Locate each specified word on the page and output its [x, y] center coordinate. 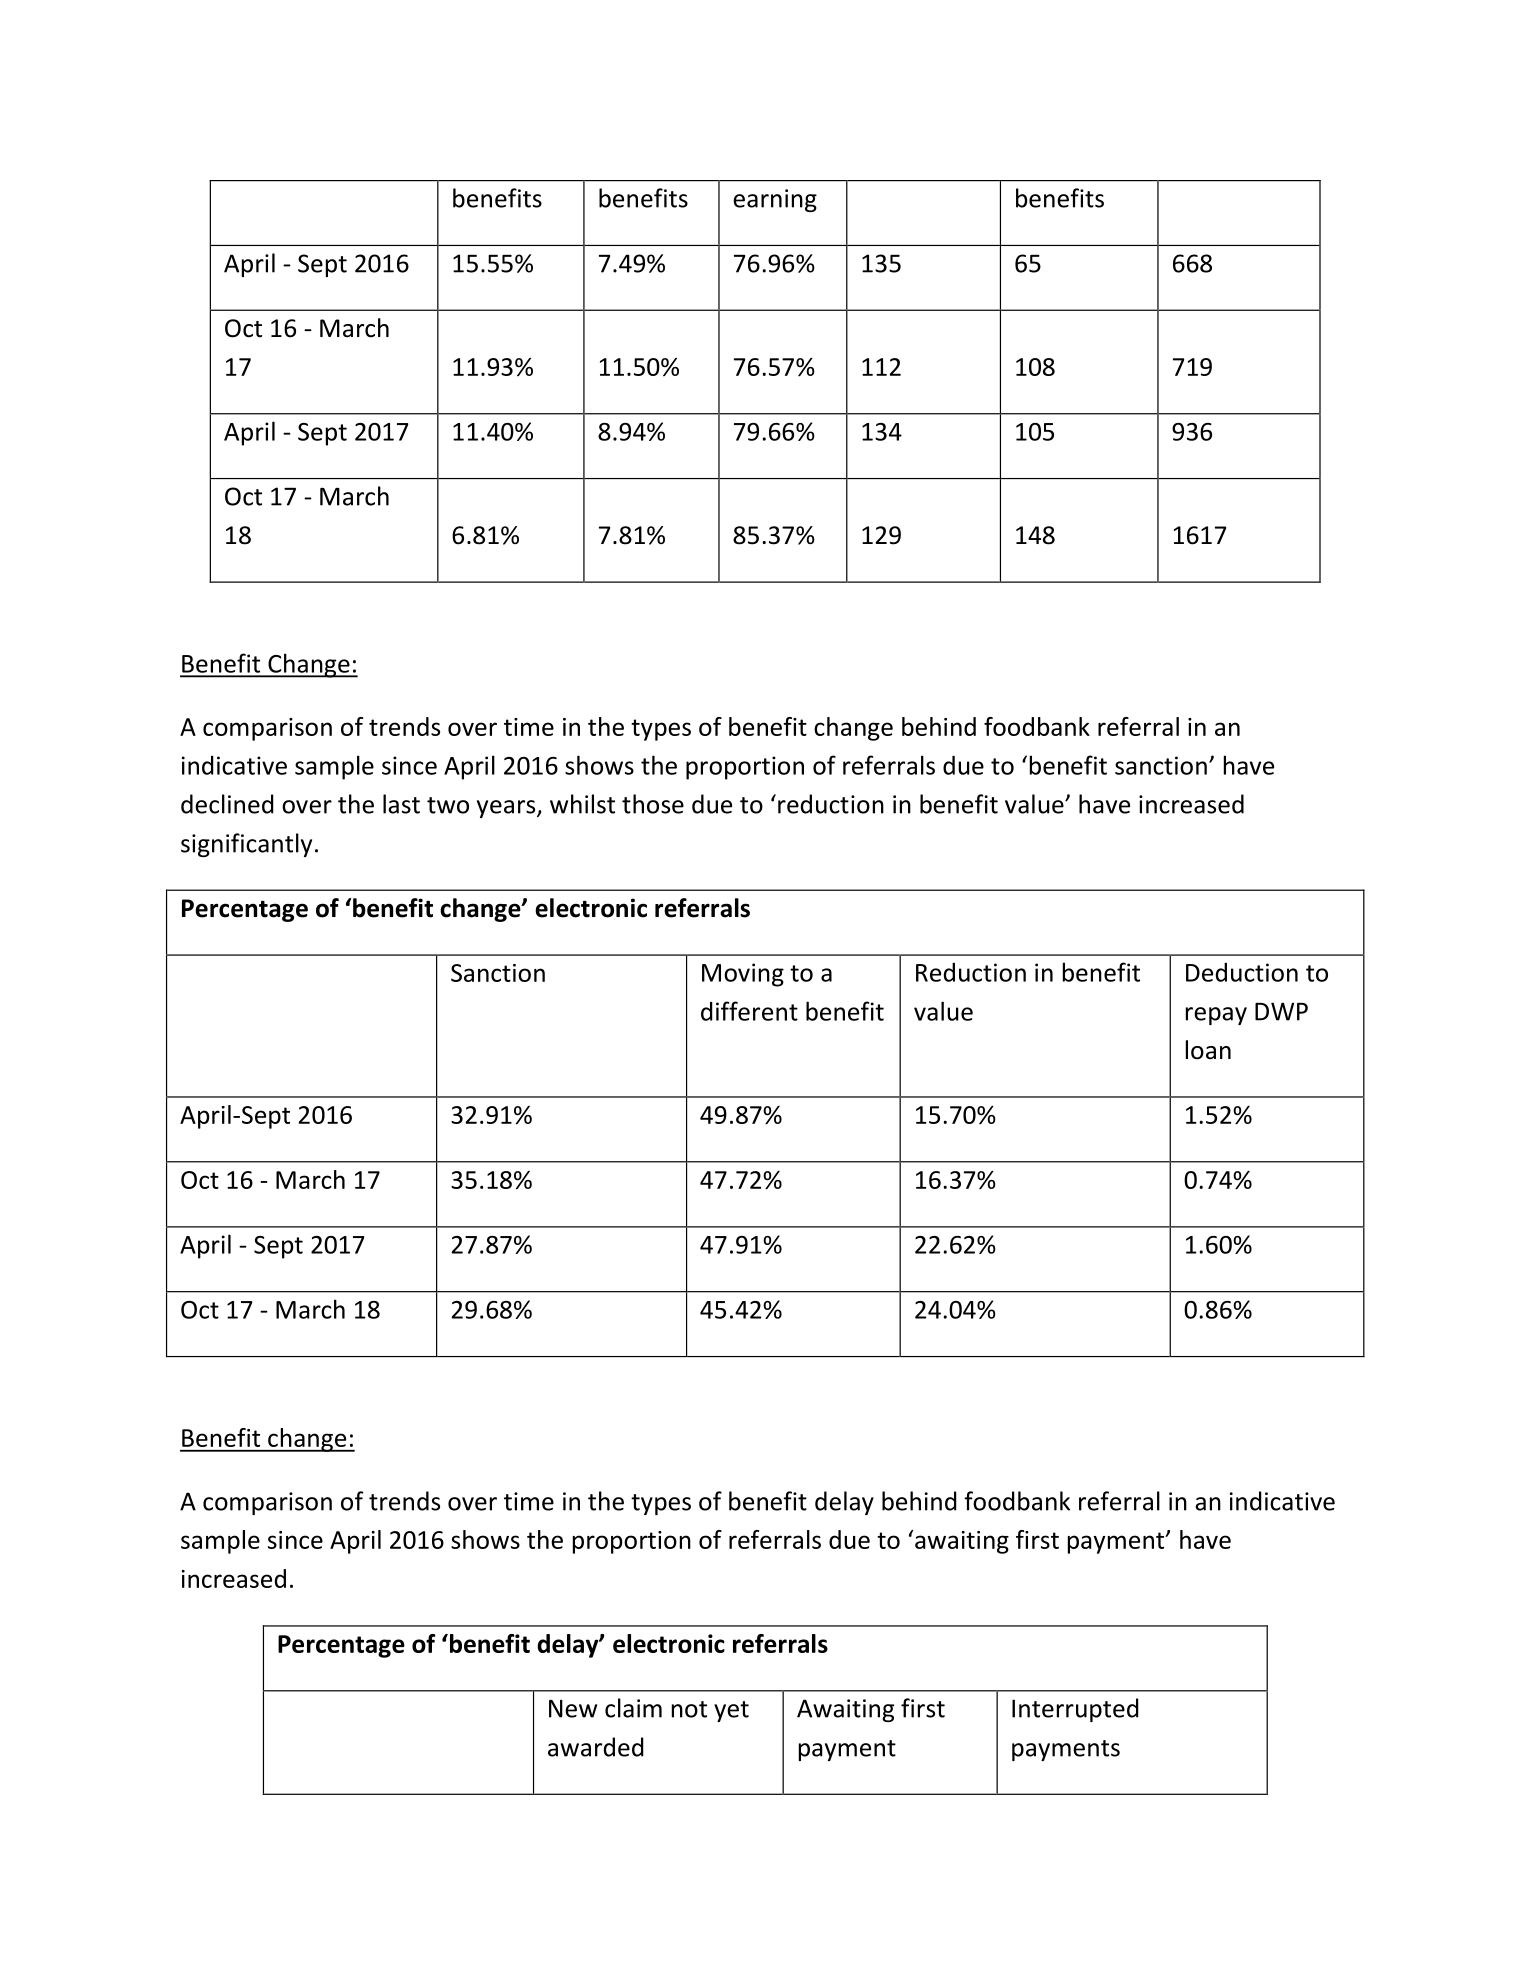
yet [731, 1711]
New [573, 1709]
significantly [246, 845]
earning [775, 200]
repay [1216, 1016]
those [653, 804]
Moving [743, 975]
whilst [582, 804]
